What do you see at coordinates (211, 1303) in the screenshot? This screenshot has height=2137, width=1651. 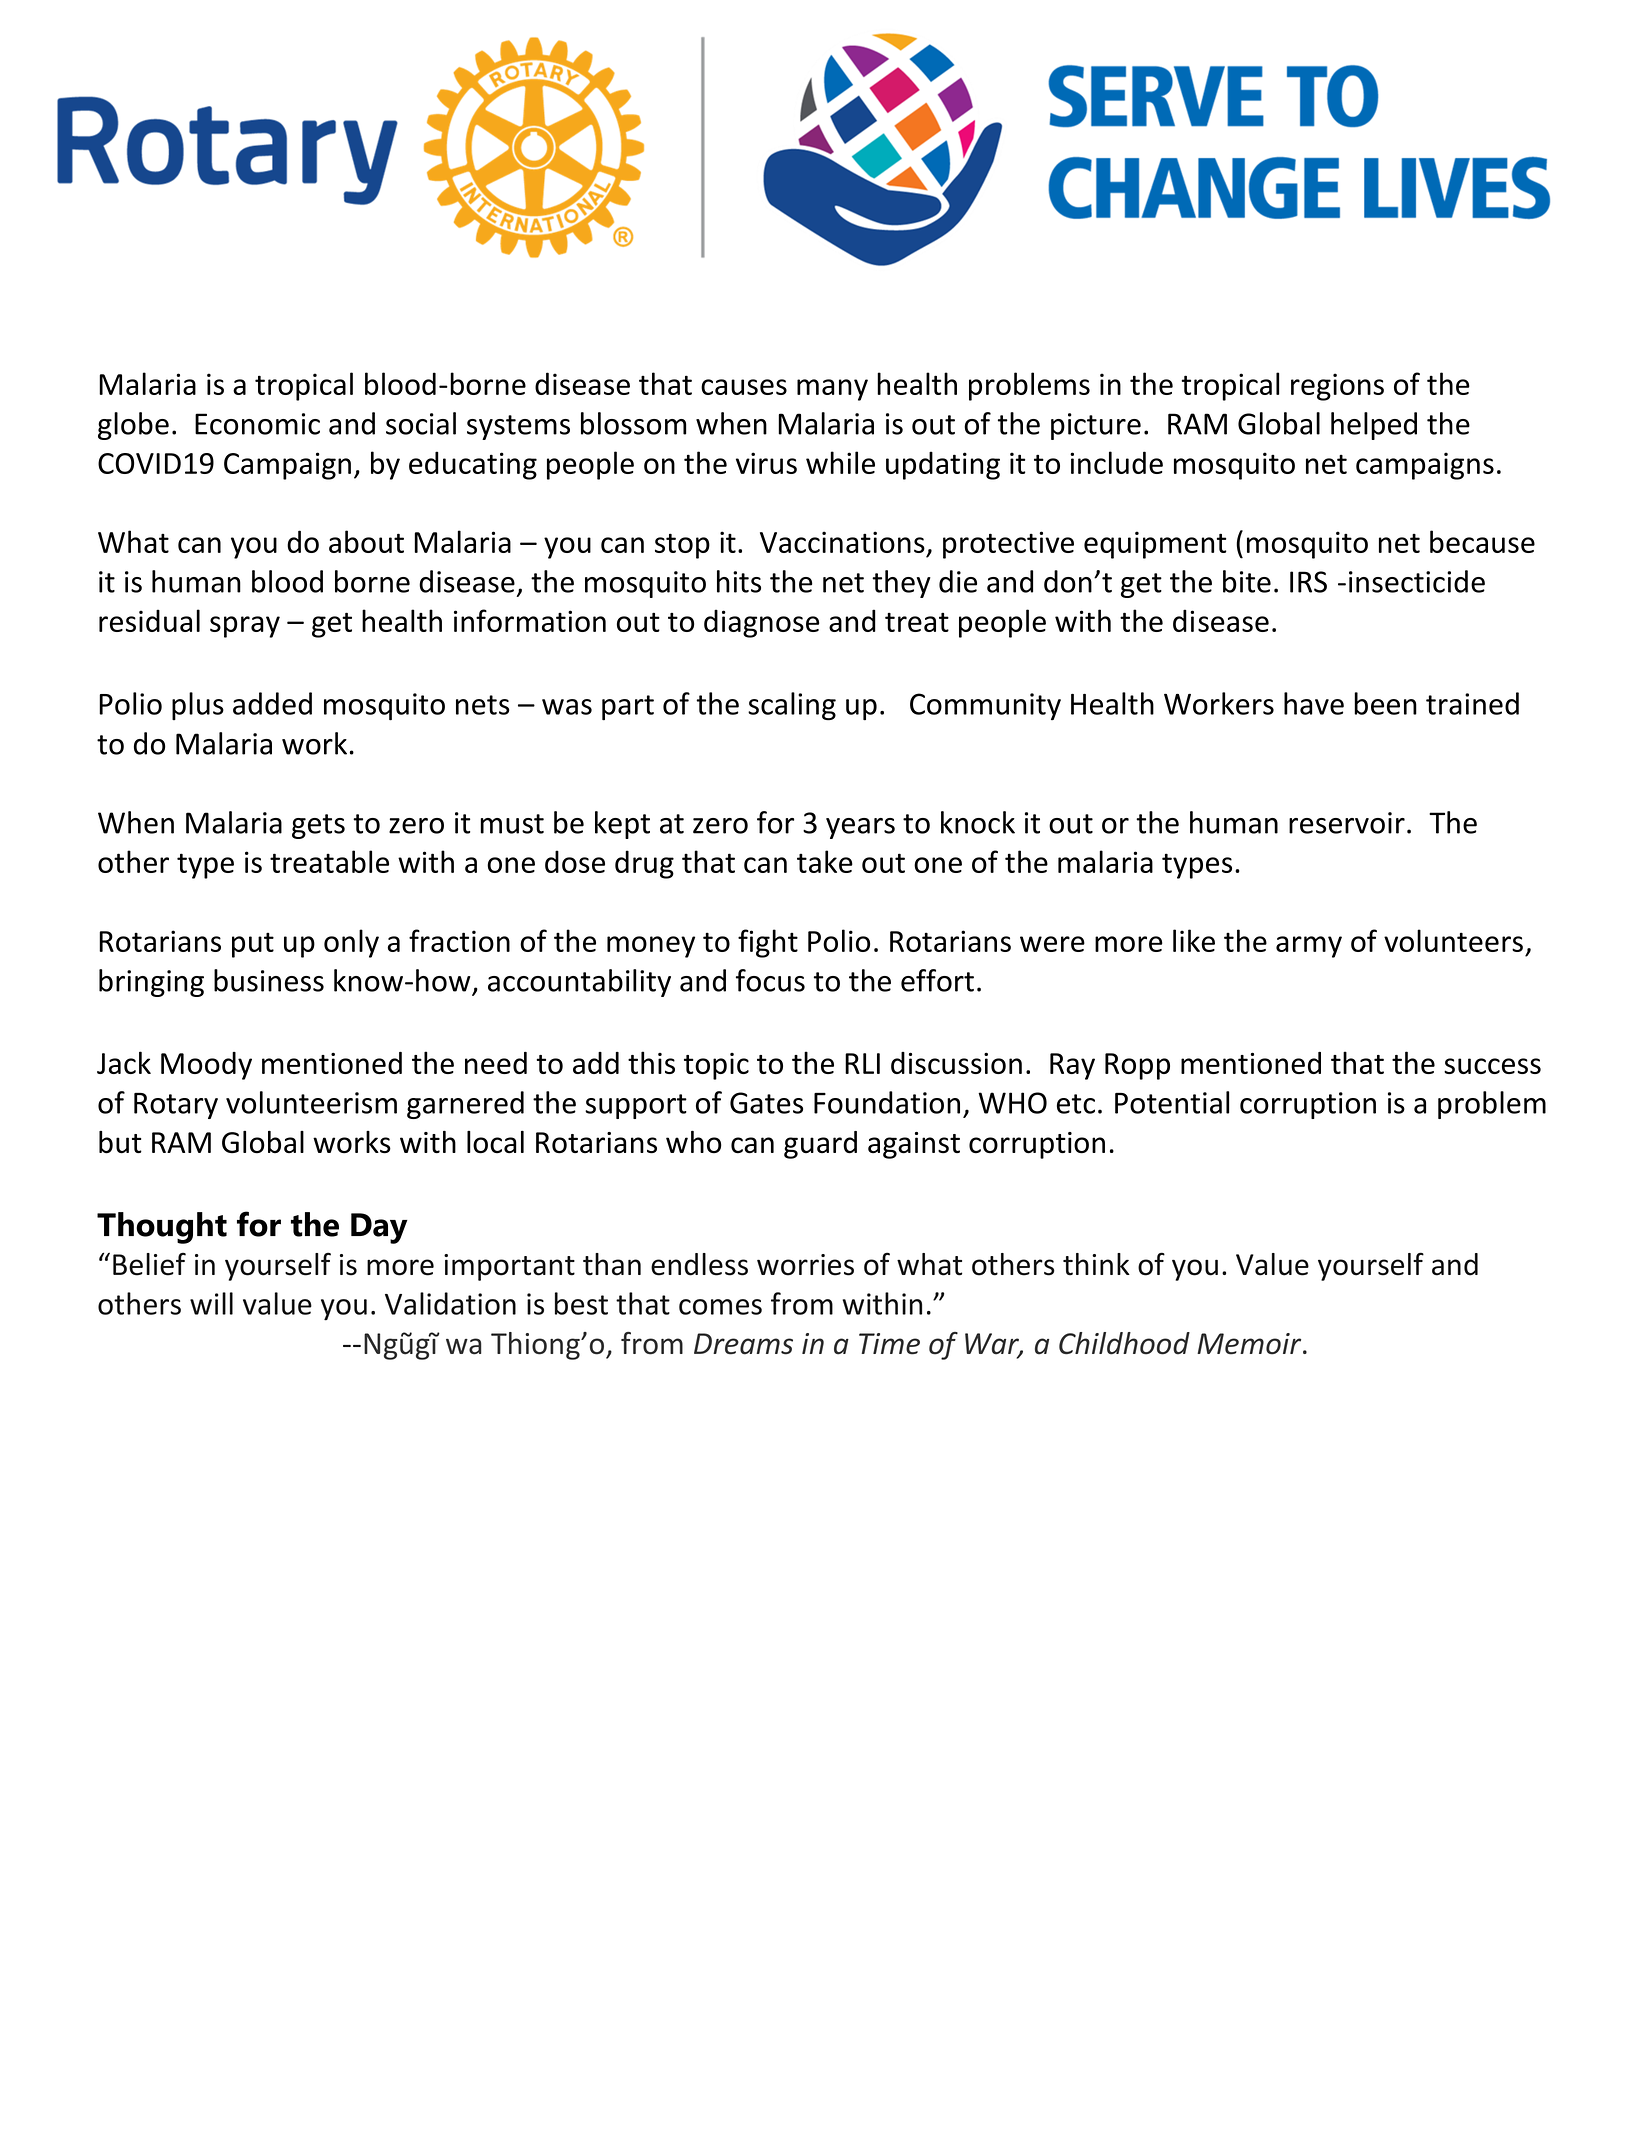 I see `will` at bounding box center [211, 1303].
